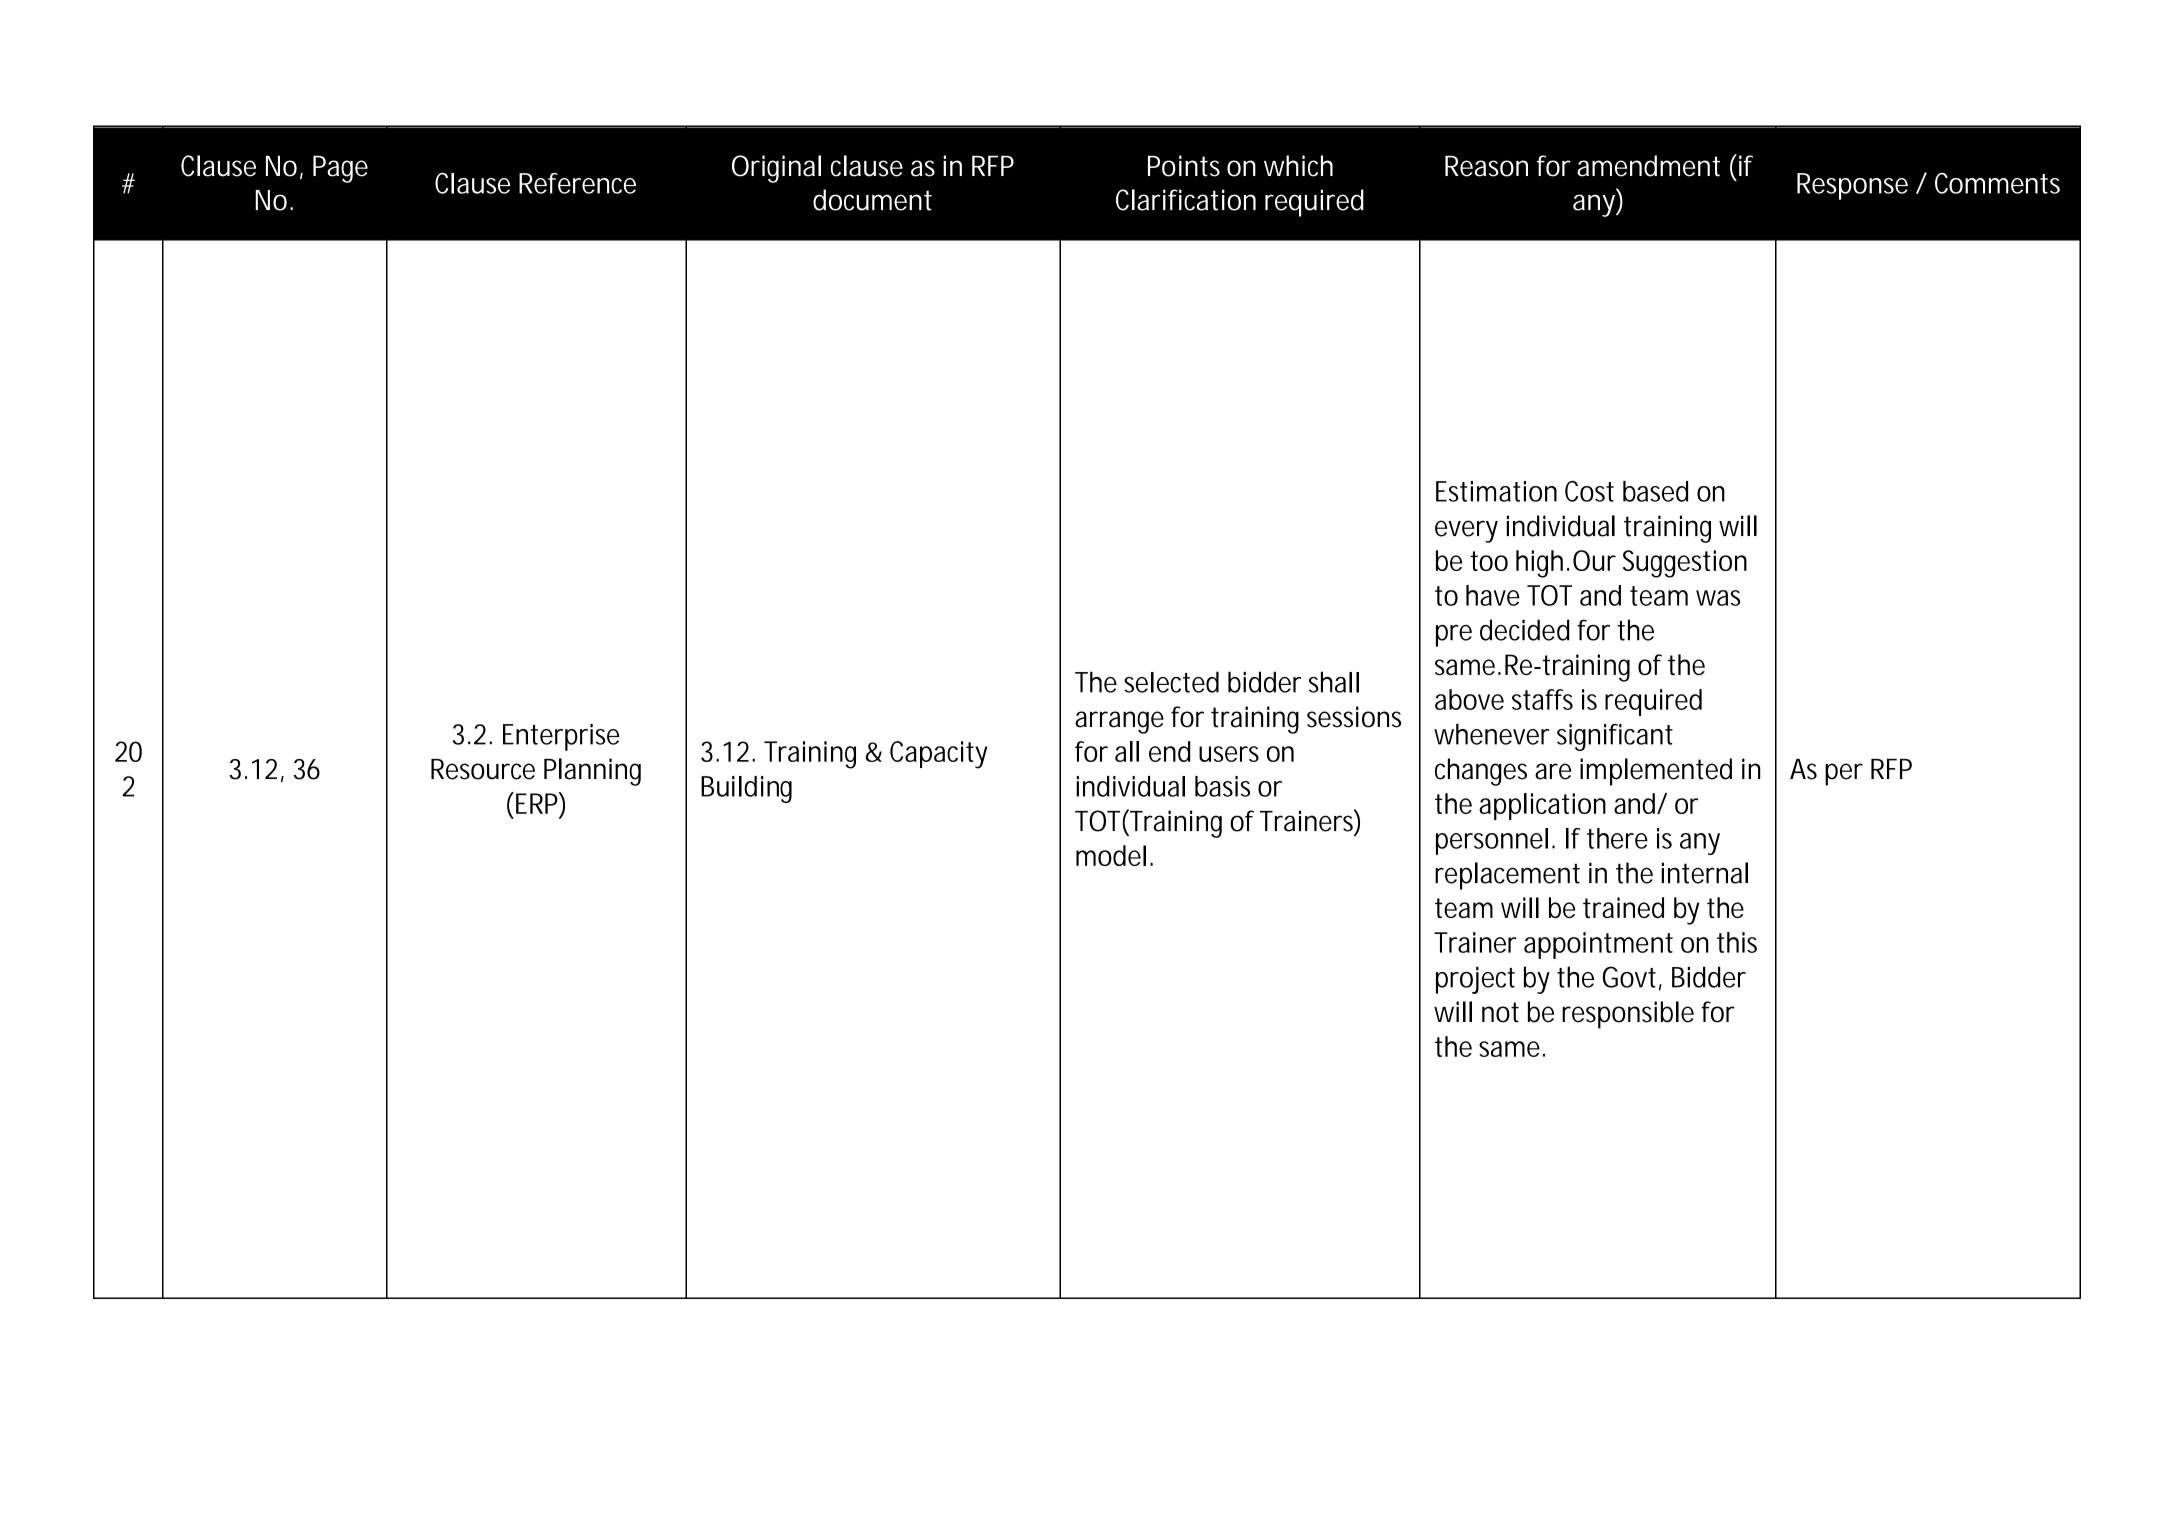 The image size is (2174, 1537). What do you see at coordinates (1493, 595) in the document?
I see `have` at bounding box center [1493, 595].
